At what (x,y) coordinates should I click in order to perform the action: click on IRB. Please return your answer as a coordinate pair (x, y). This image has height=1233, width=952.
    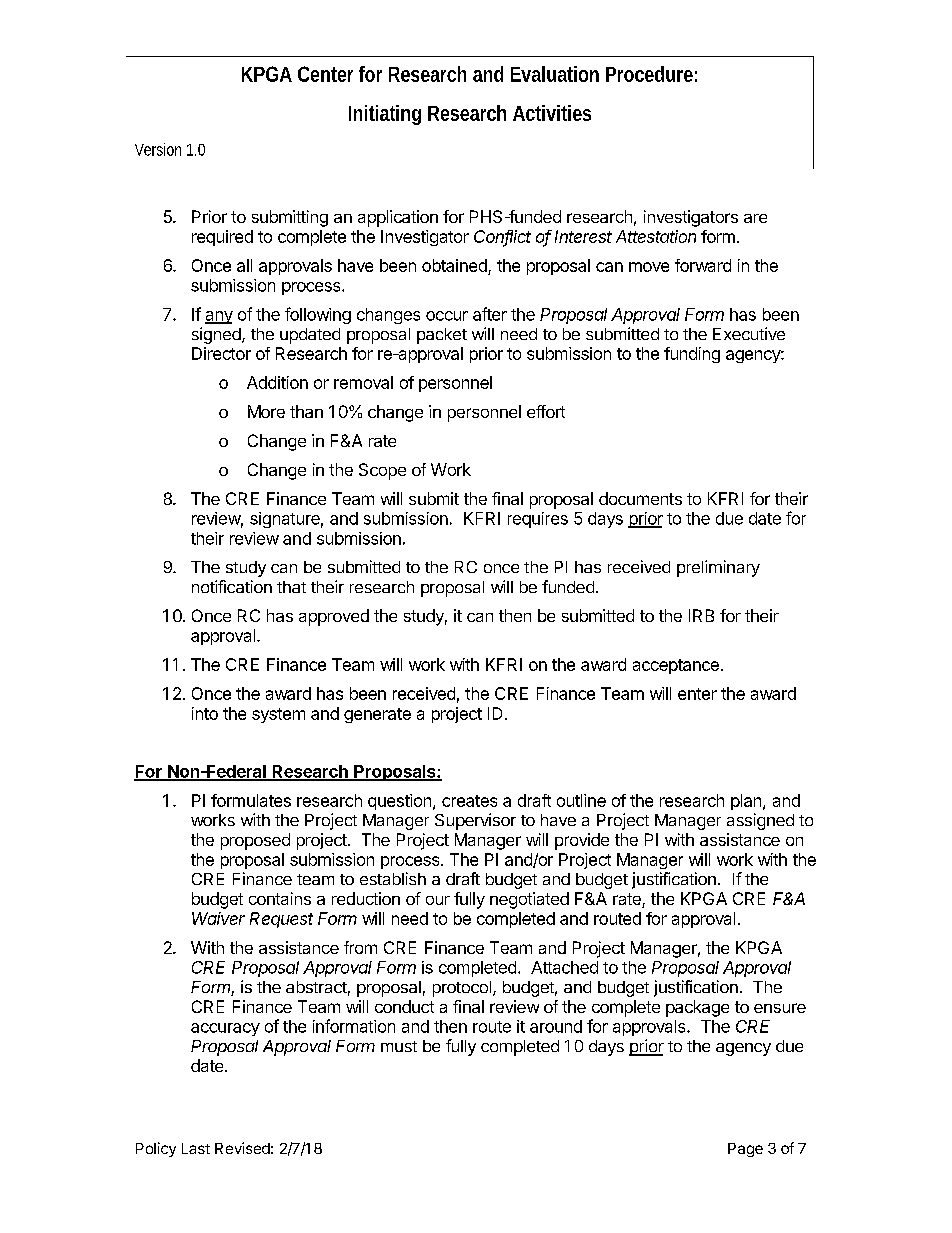
    Looking at the image, I should click on (701, 615).
